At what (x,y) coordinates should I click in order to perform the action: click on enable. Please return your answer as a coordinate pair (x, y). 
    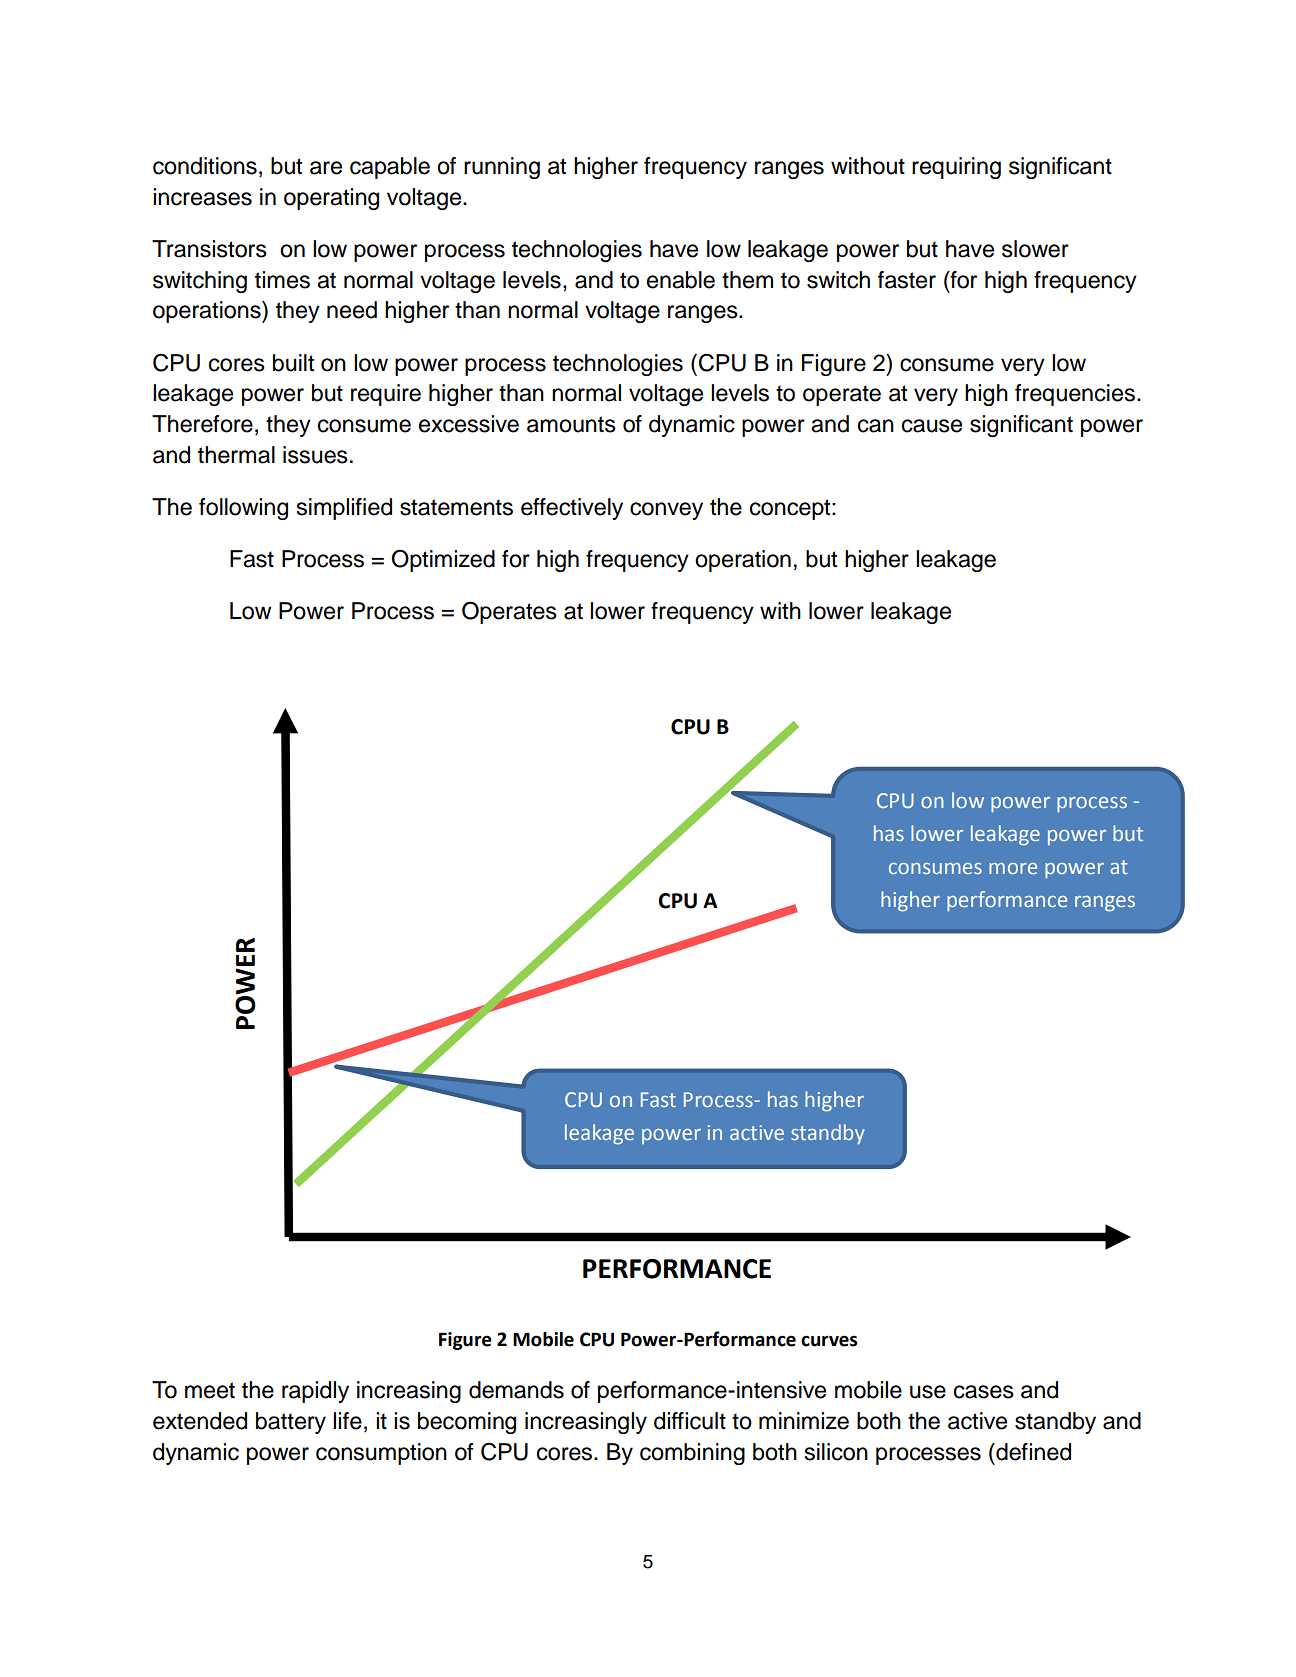
    Looking at the image, I should click on (681, 280).
